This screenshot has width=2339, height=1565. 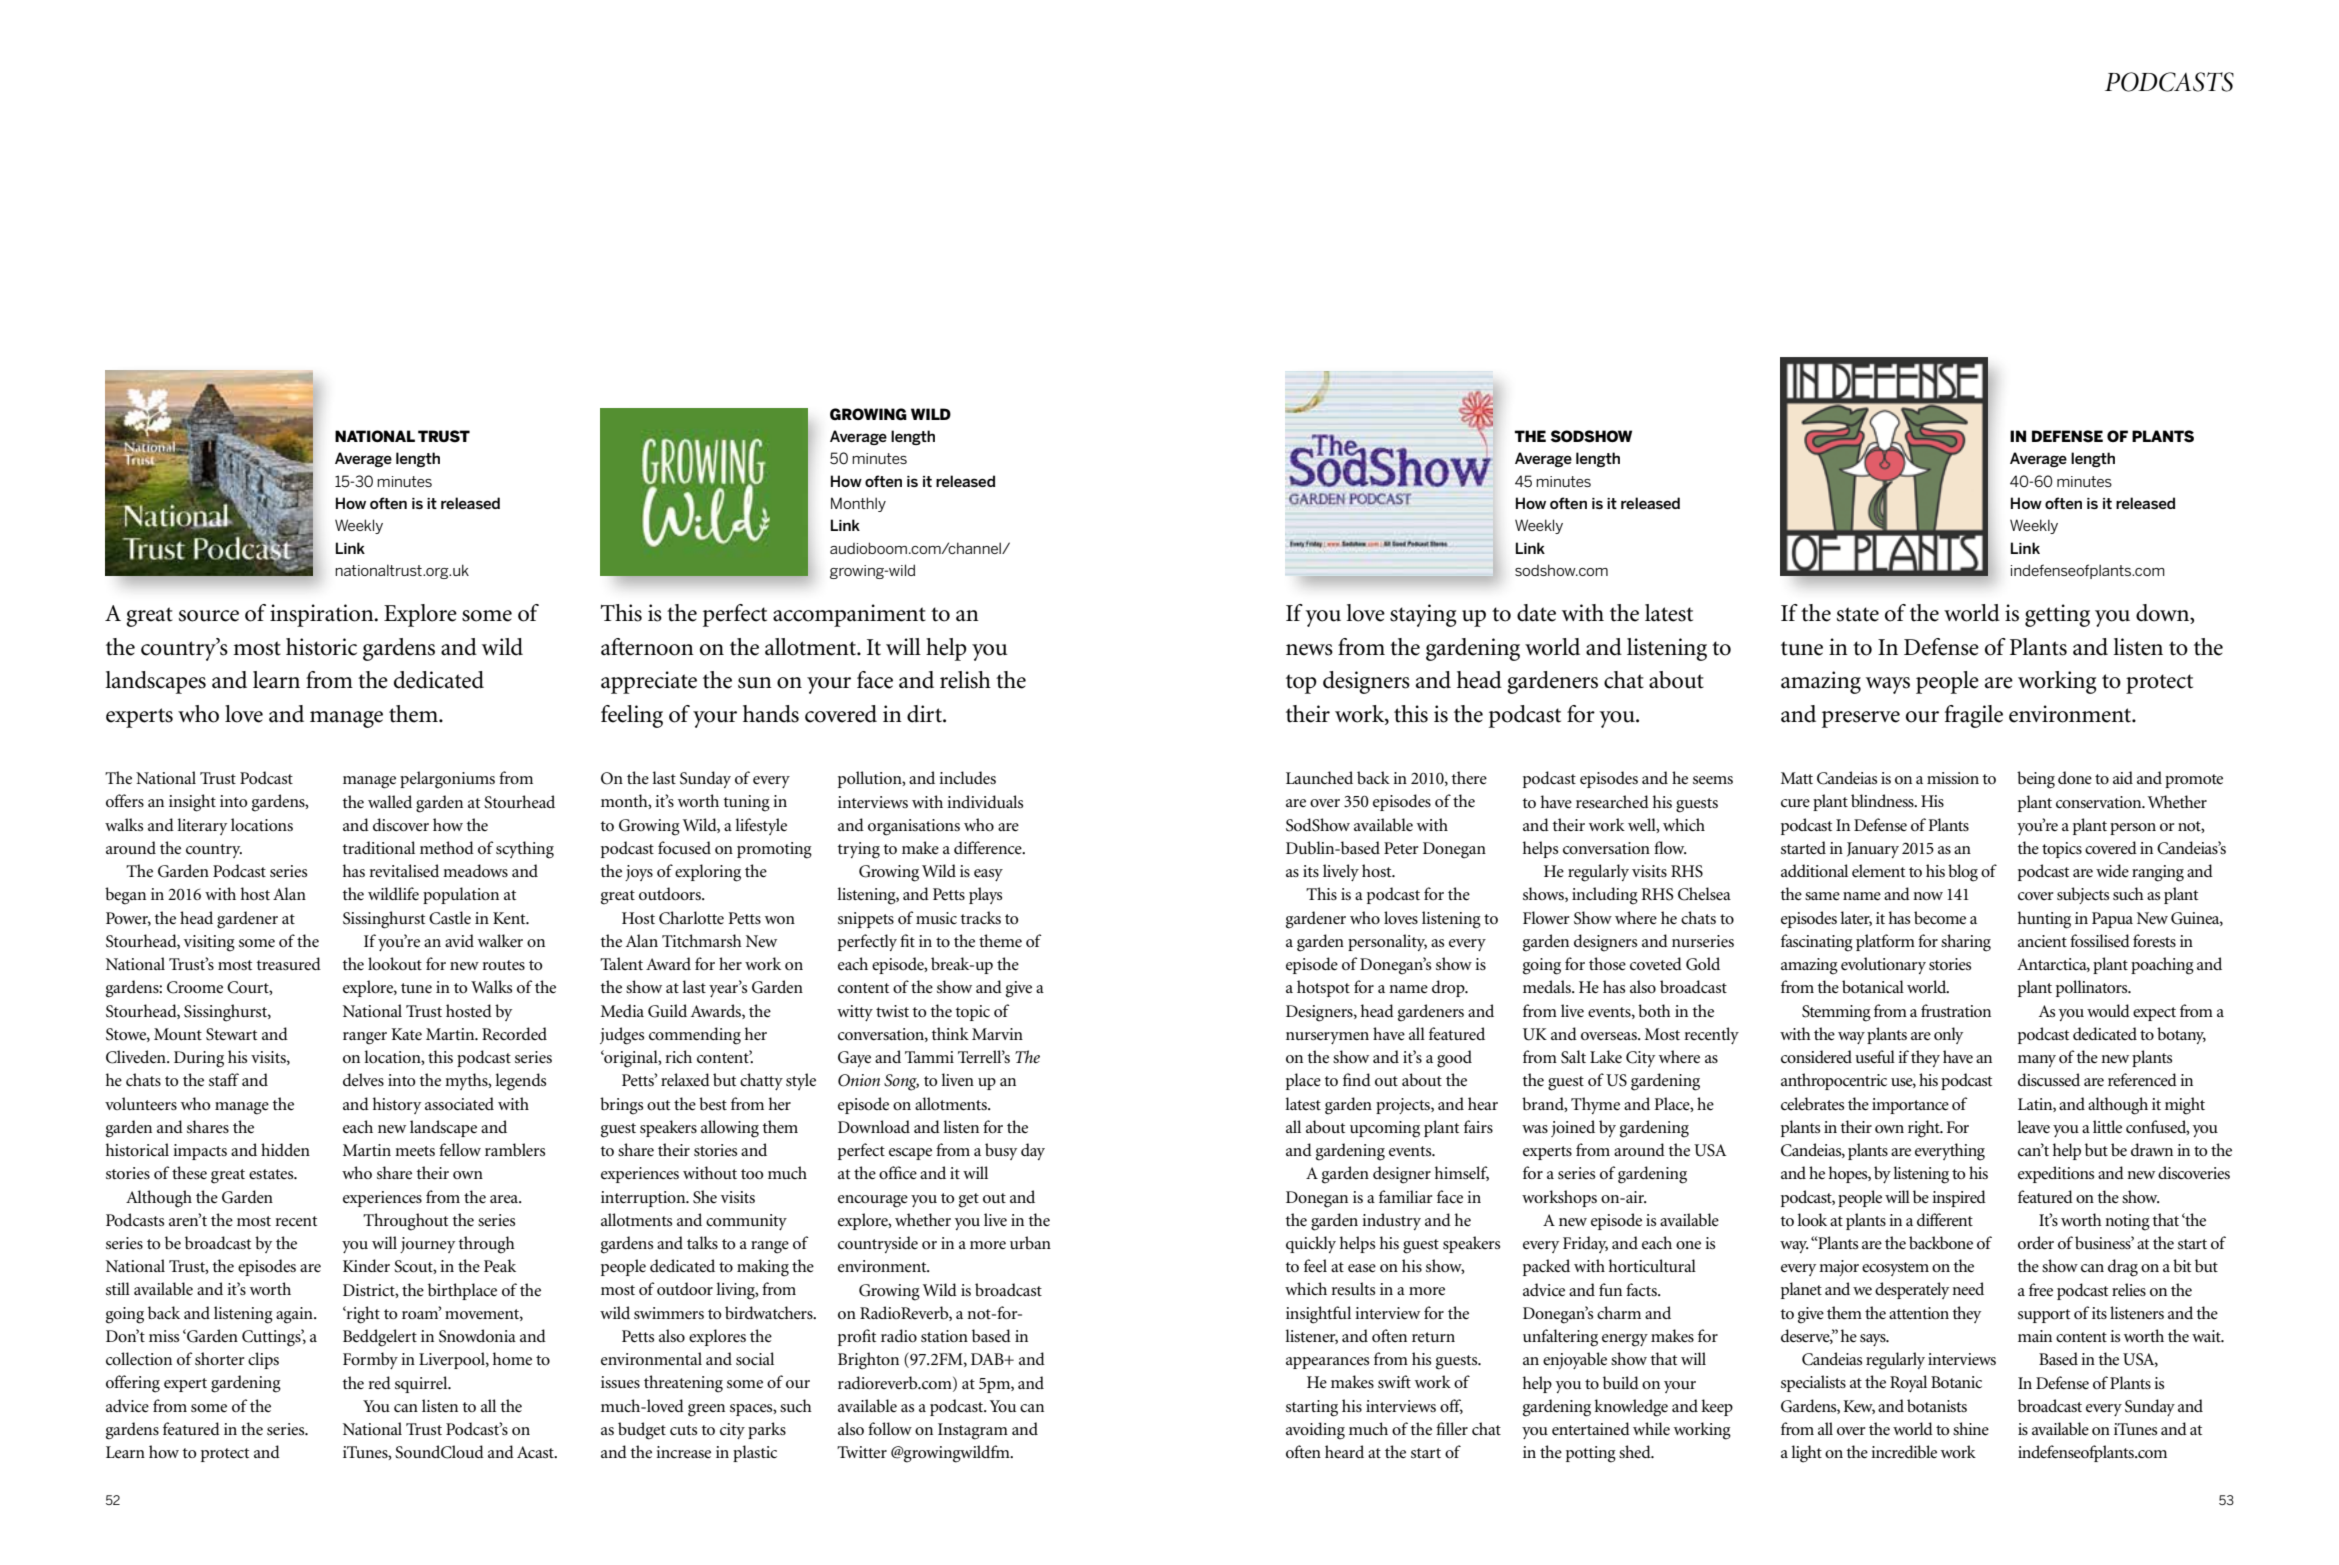 What do you see at coordinates (1948, 1035) in the screenshot?
I see `only` at bounding box center [1948, 1035].
